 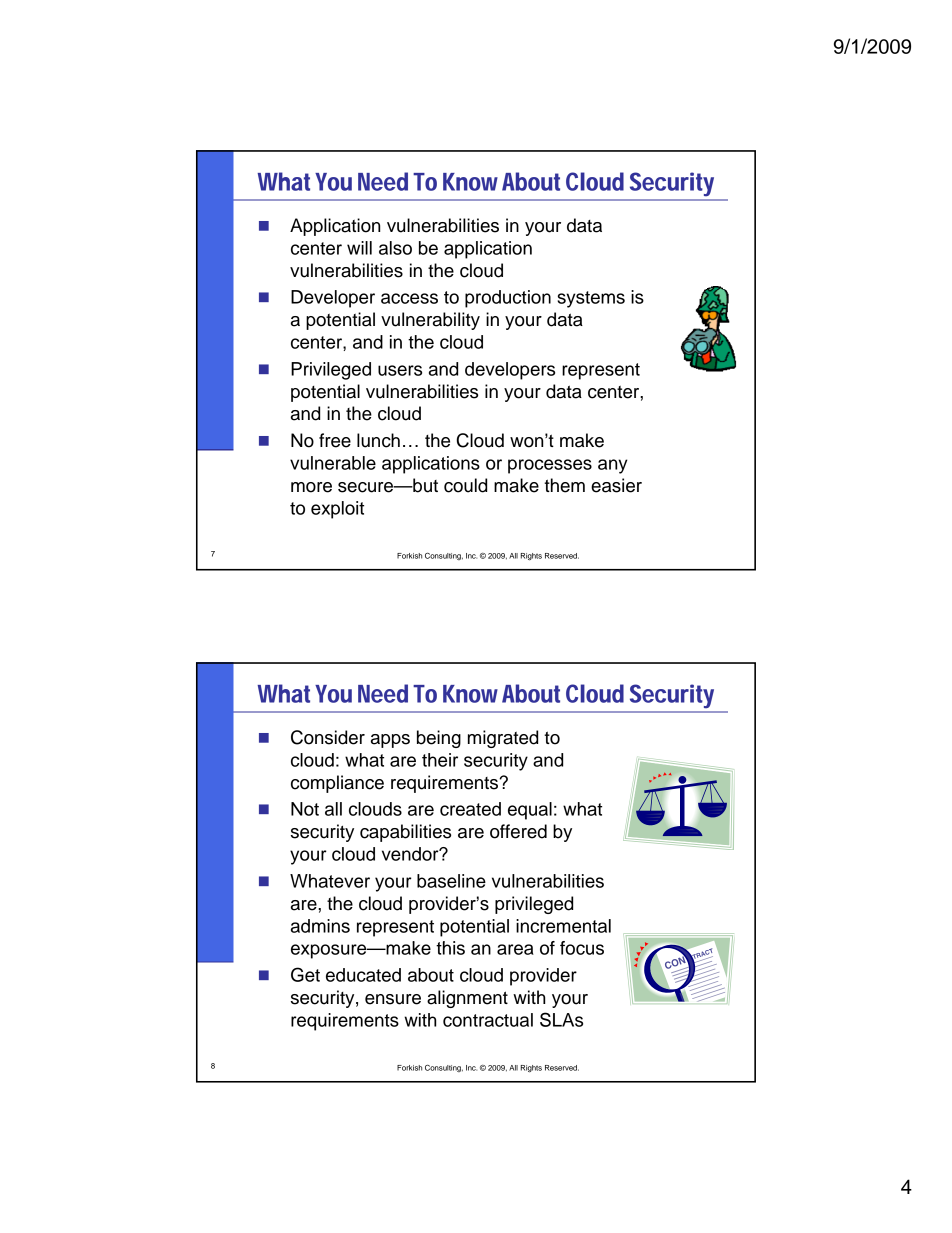 What do you see at coordinates (440, 760) in the screenshot?
I see `their` at bounding box center [440, 760].
